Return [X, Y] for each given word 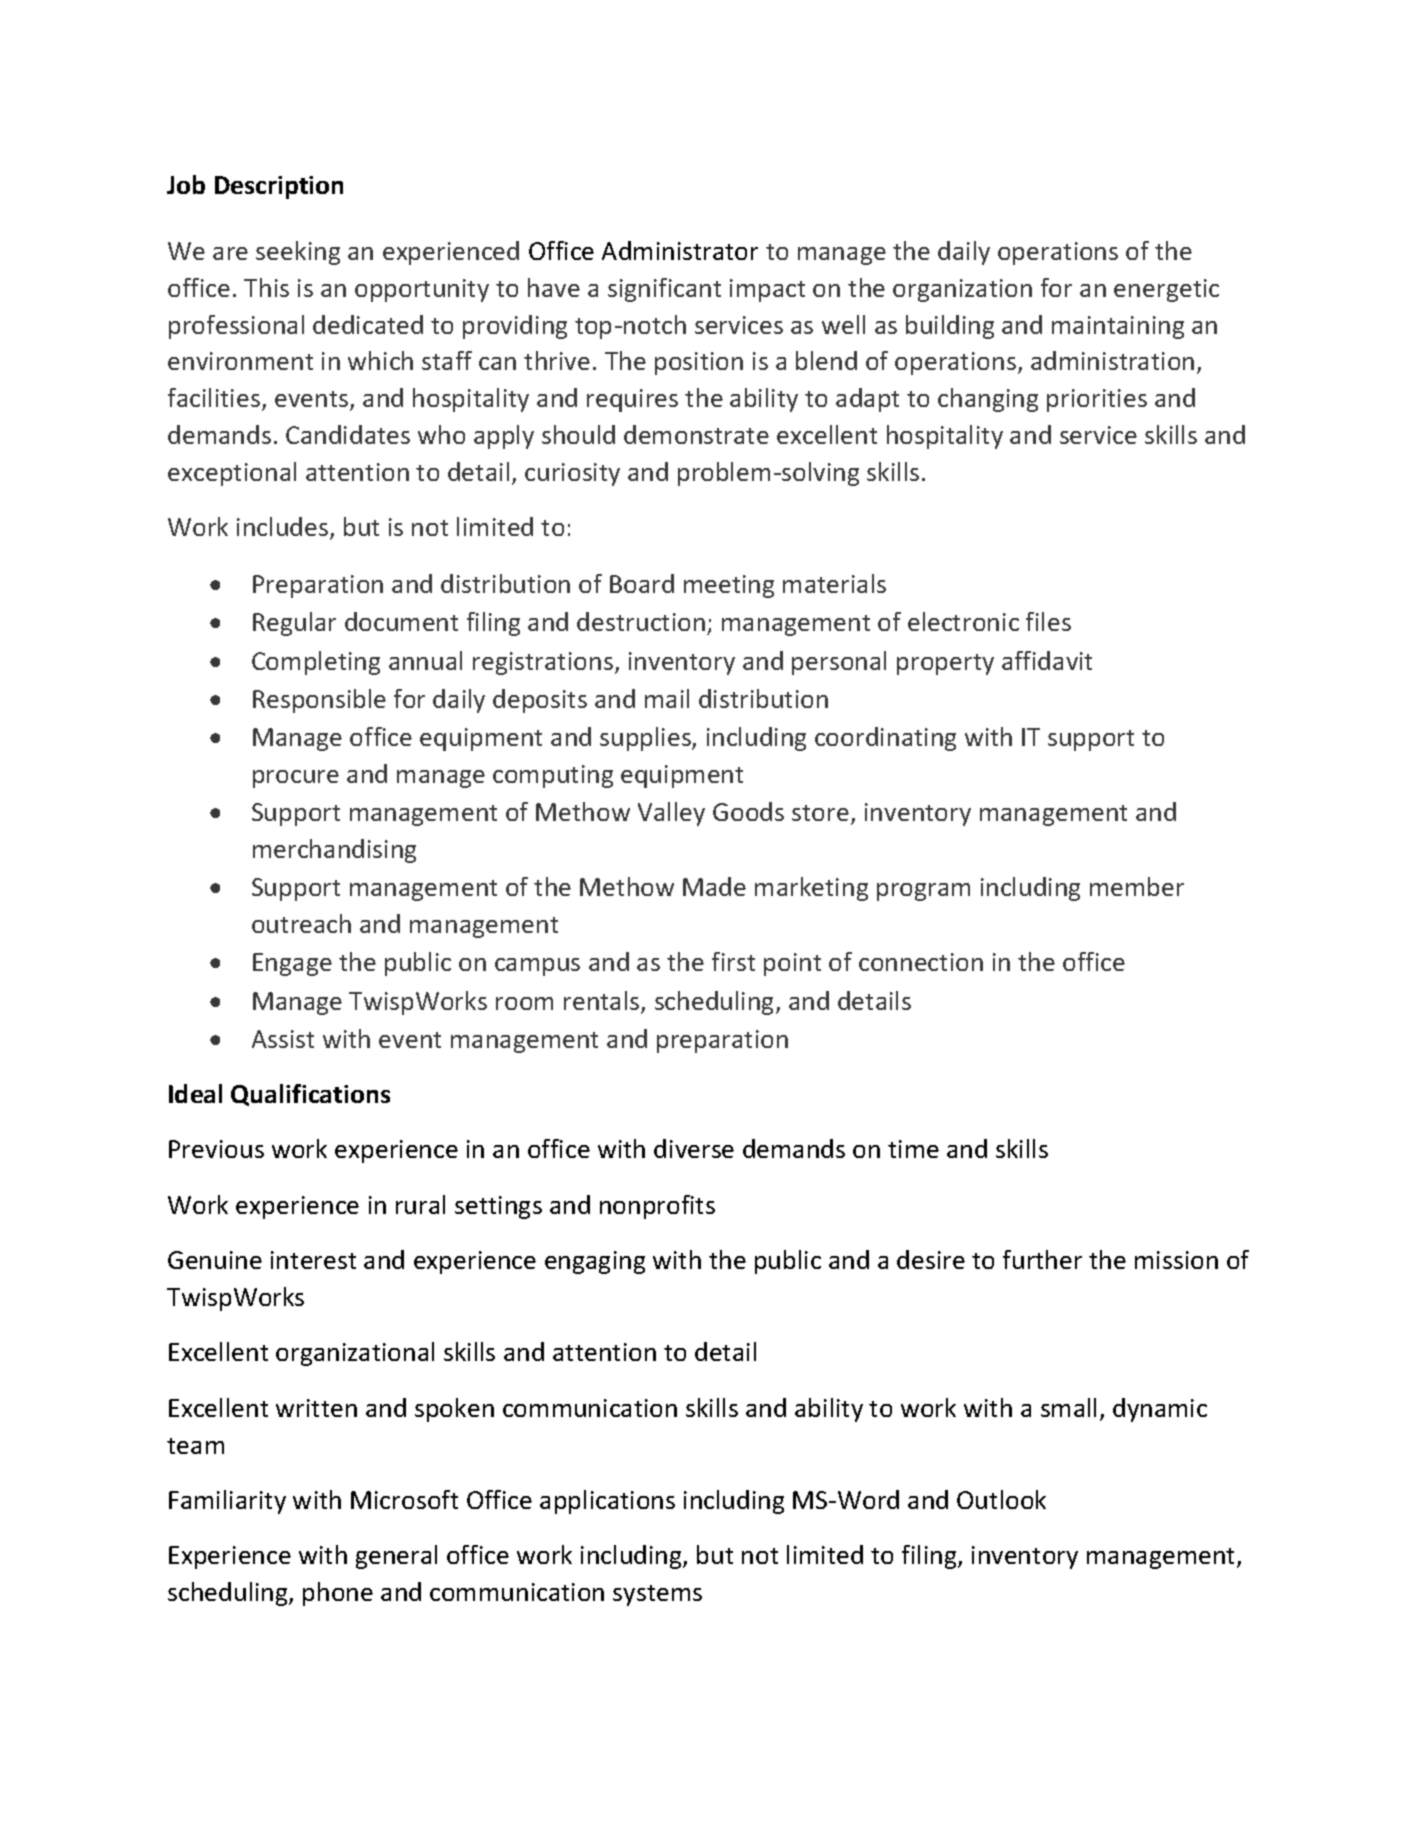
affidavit [1047, 660]
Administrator [680, 250]
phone [338, 1594]
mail [667, 698]
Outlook [1001, 1499]
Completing [316, 663]
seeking [298, 253]
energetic [1166, 290]
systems [657, 1595]
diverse [694, 1148]
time [913, 1149]
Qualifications [310, 1095]
